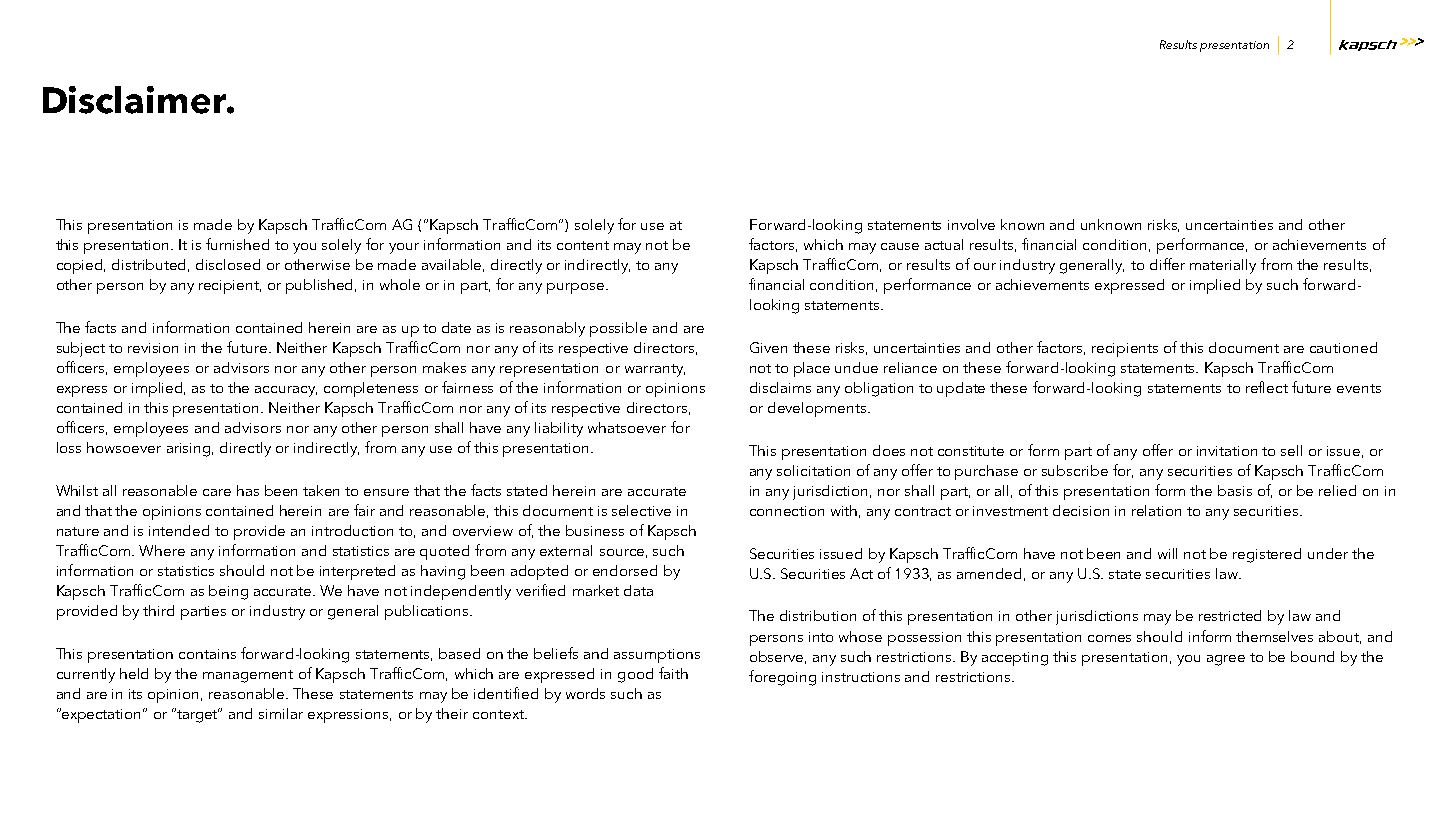 This screenshot has width=1456, height=819. I want to click on furnished, so click(237, 244).
